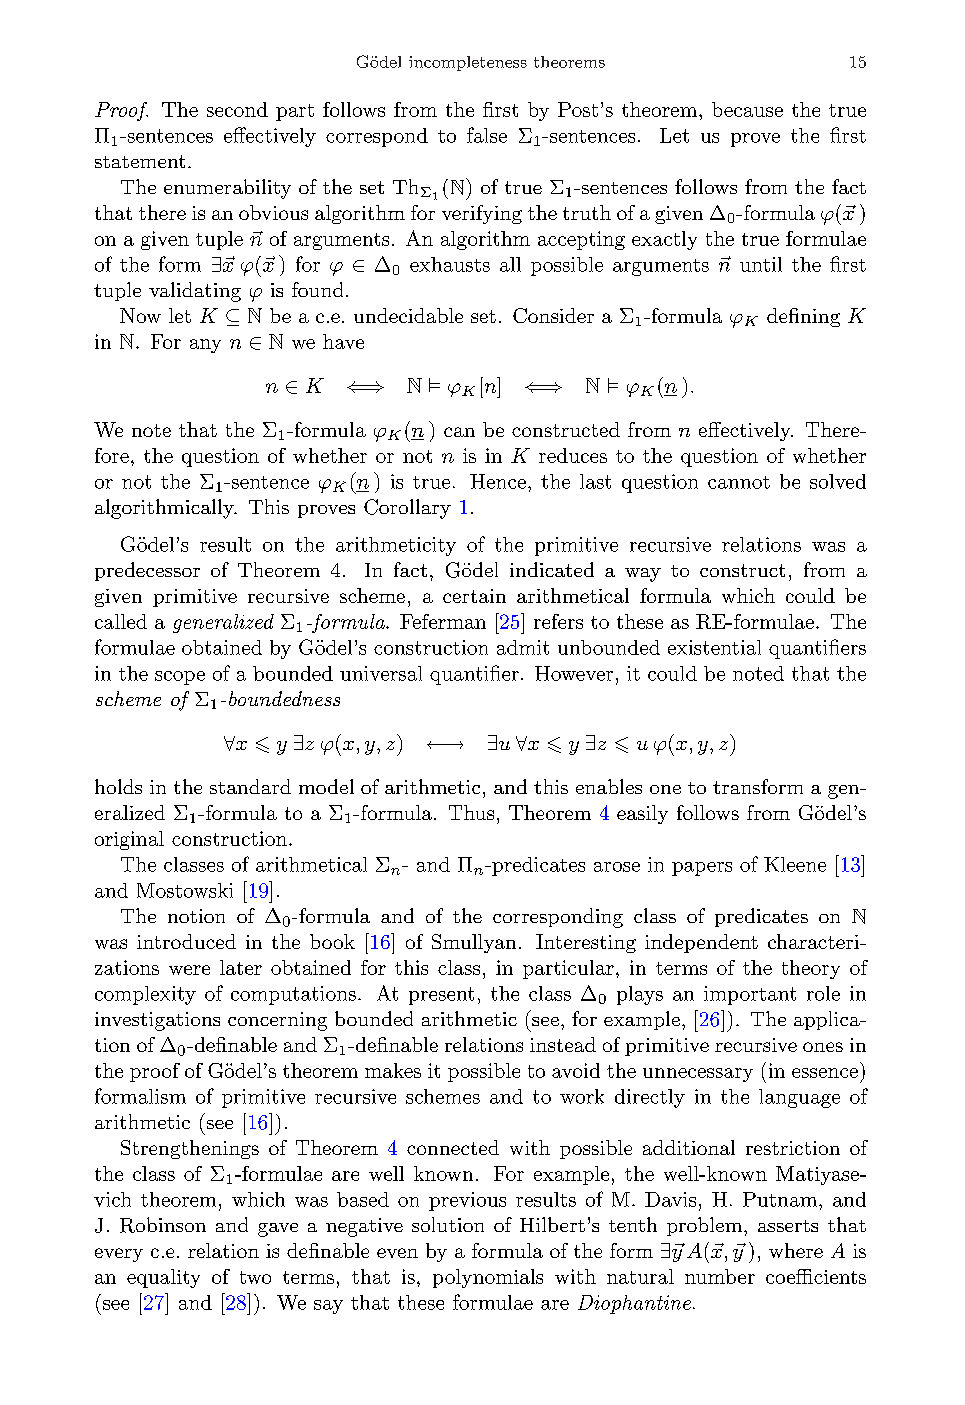 The width and height of the screenshot is (965, 1405). What do you see at coordinates (180, 678) in the screenshot?
I see `scope` at bounding box center [180, 678].
